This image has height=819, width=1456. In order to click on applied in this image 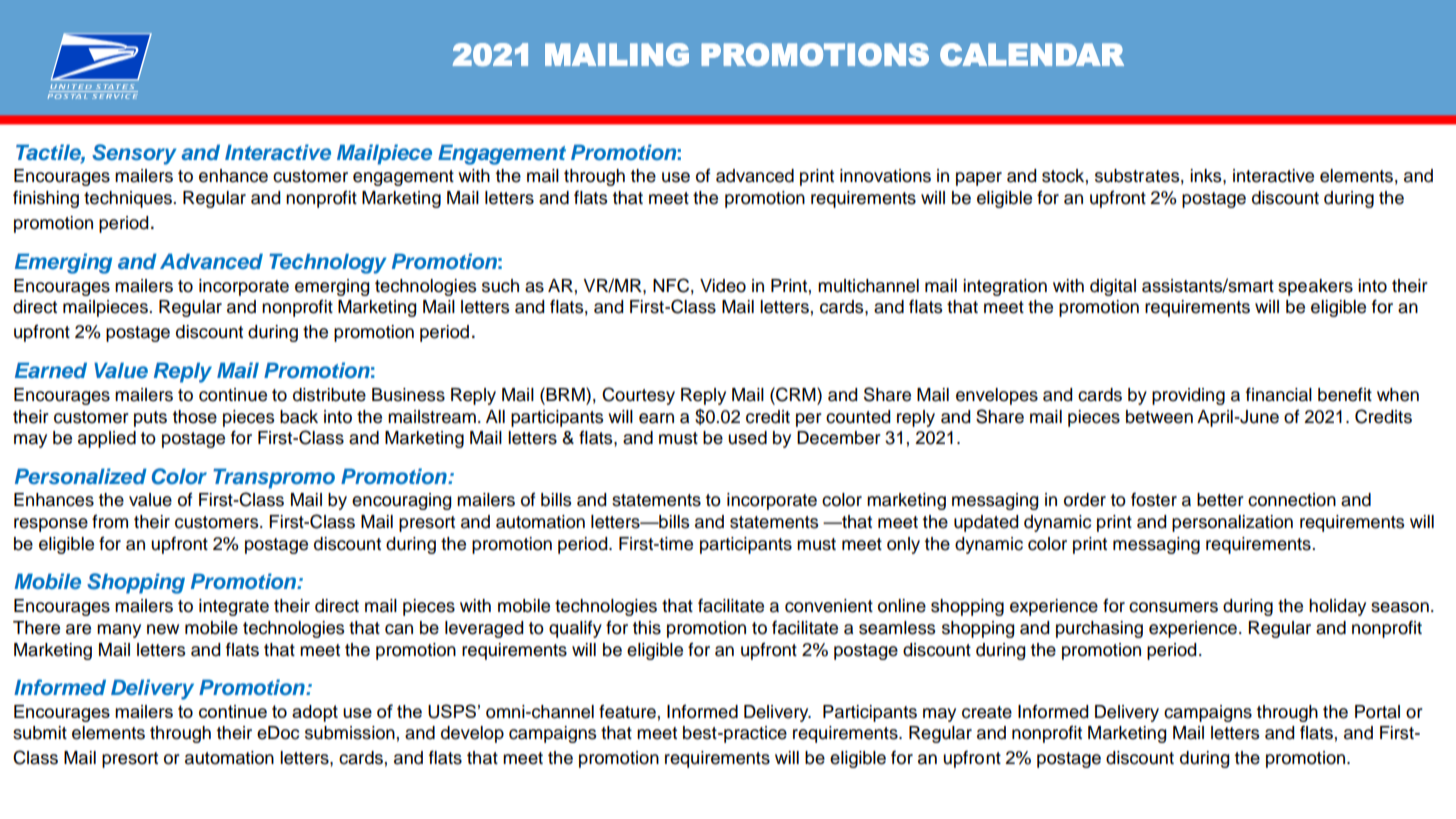, I will do `click(107, 439)`.
